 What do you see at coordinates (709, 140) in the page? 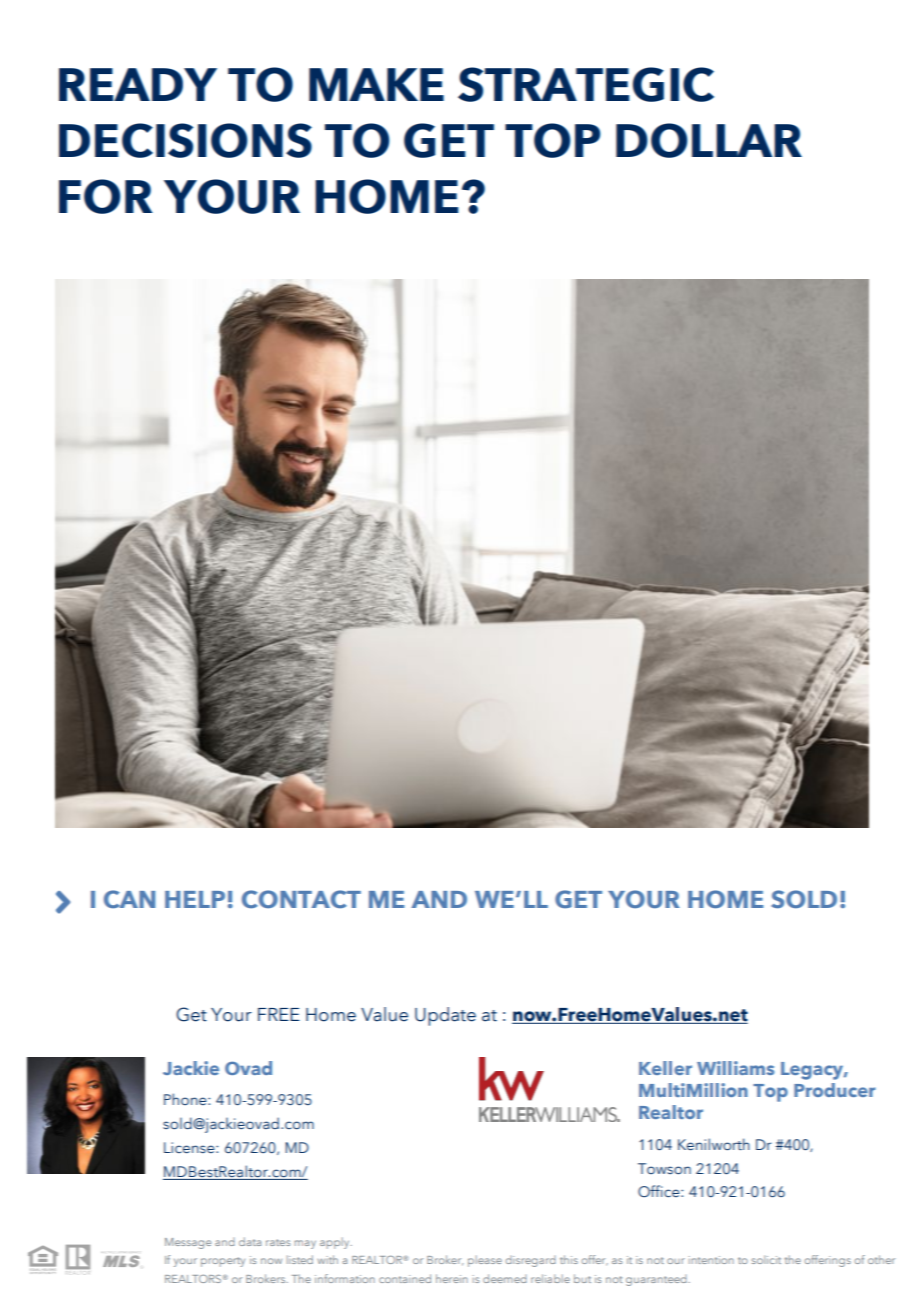
I see `DOLLAR` at bounding box center [709, 140].
